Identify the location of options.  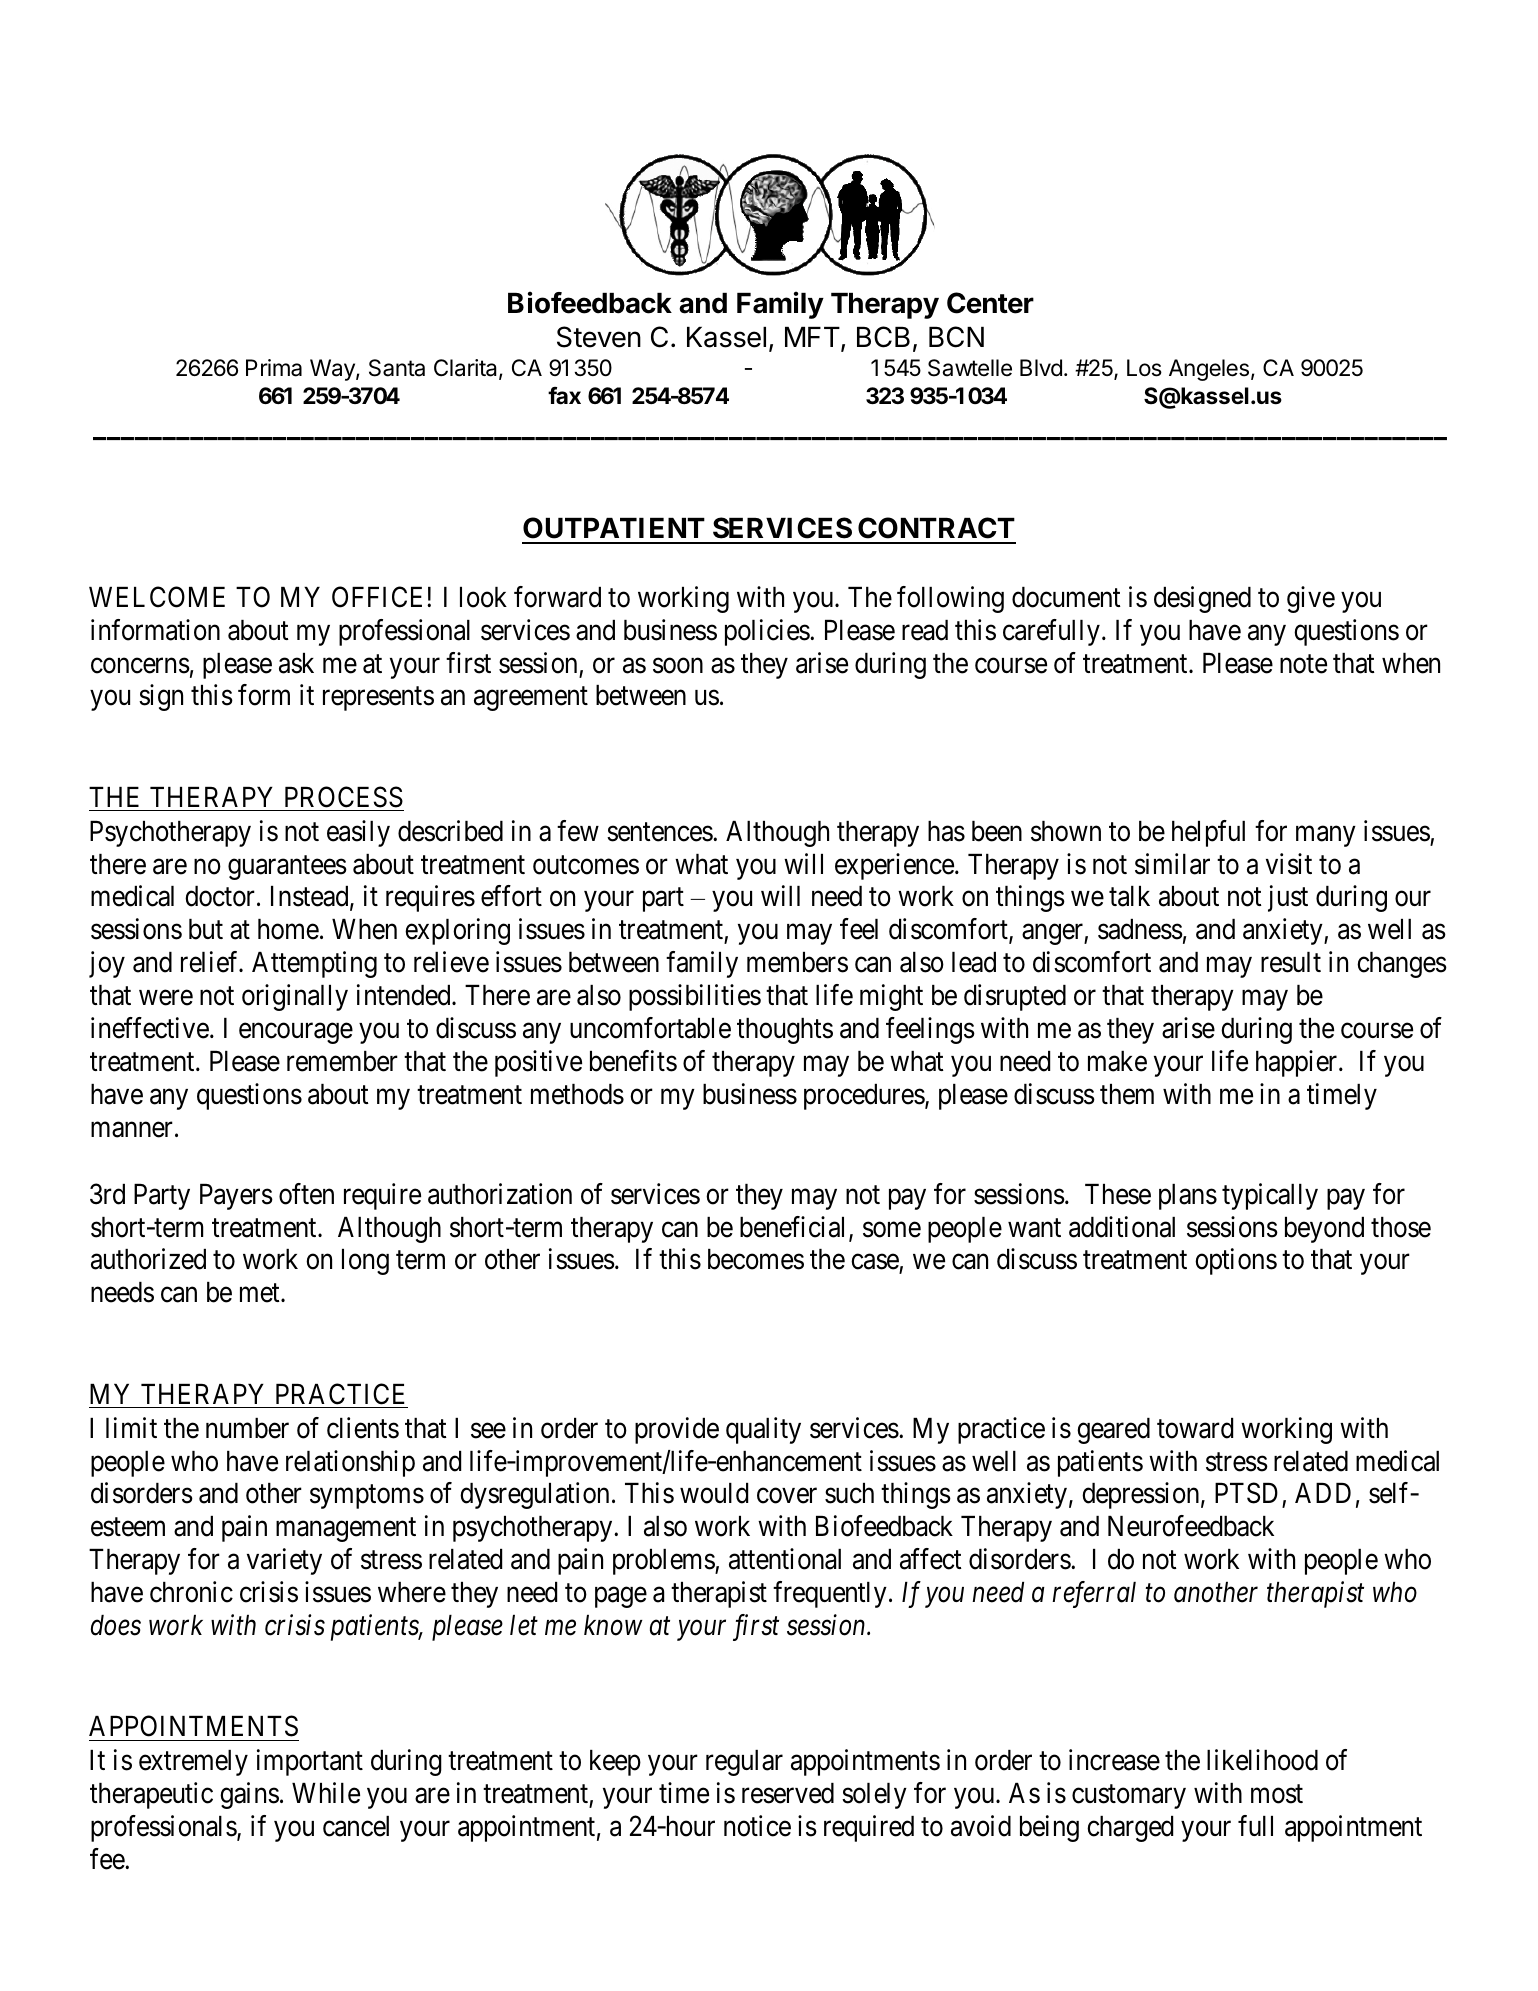
(1236, 1261).
